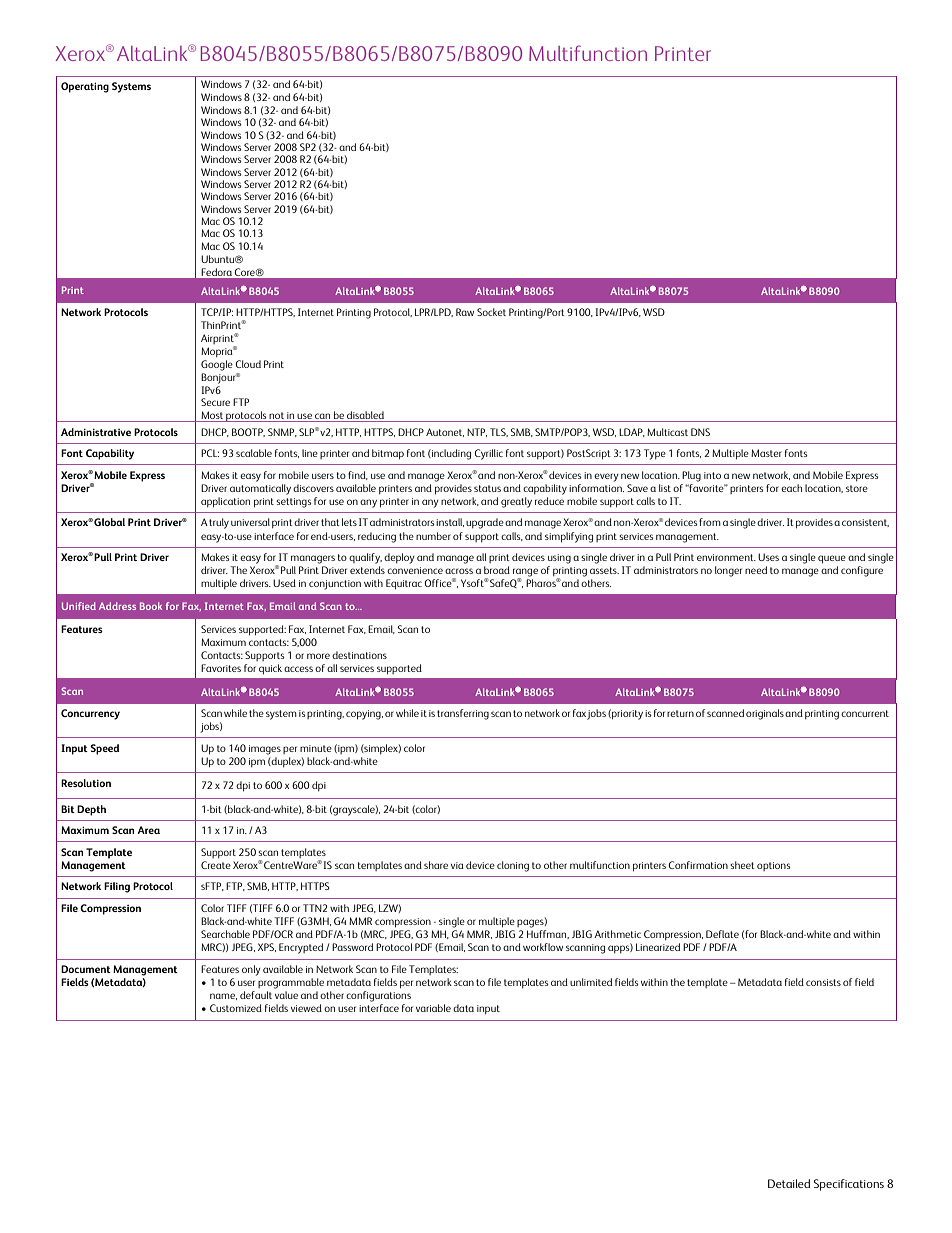 Image resolution: width=952 pixels, height=1233 pixels. I want to click on Raw, so click(465, 312).
